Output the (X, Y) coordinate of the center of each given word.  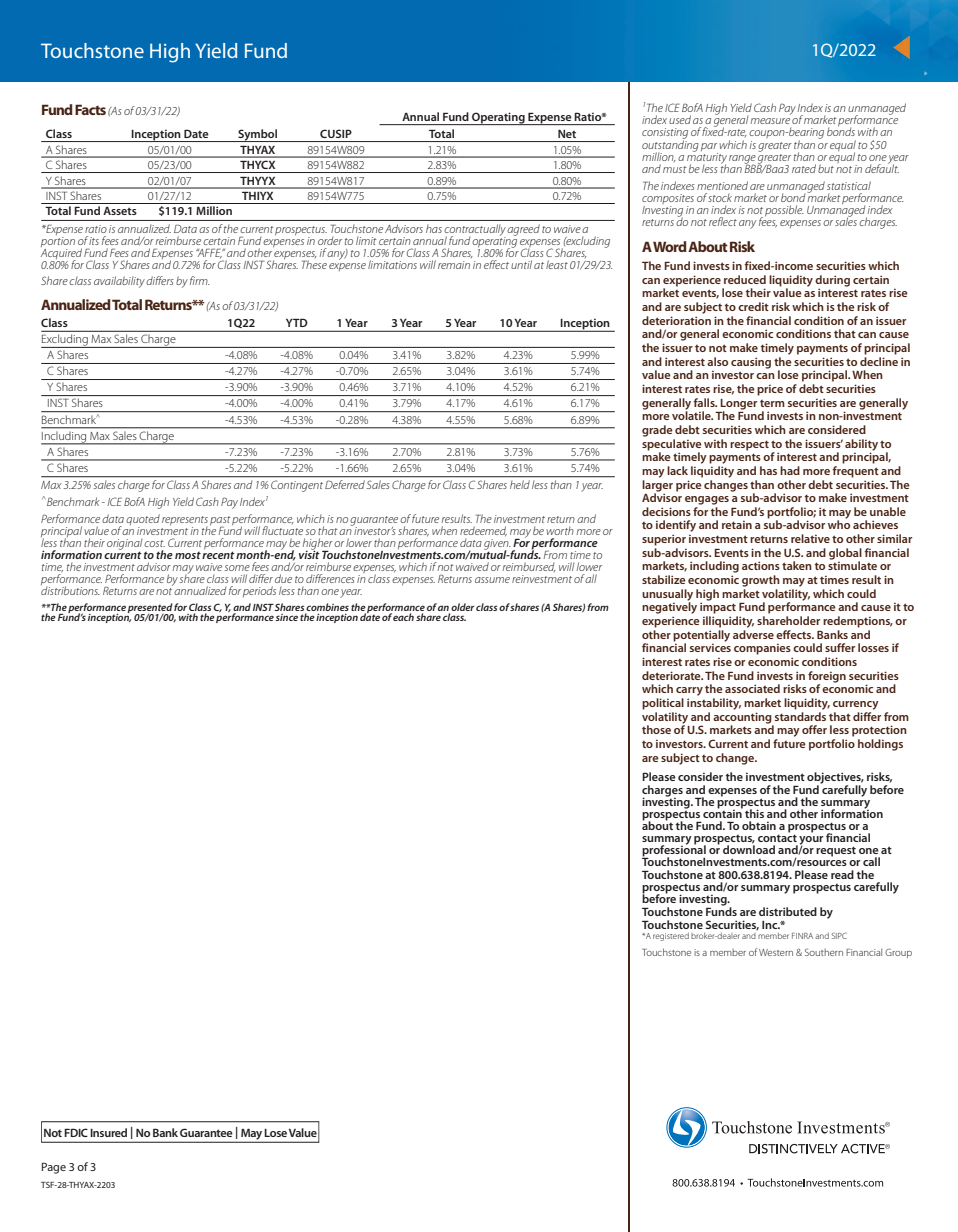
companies (762, 649)
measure (770, 121)
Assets (120, 211)
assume (492, 580)
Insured (108, 1132)
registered (671, 937)
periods (259, 591)
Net (567, 134)
